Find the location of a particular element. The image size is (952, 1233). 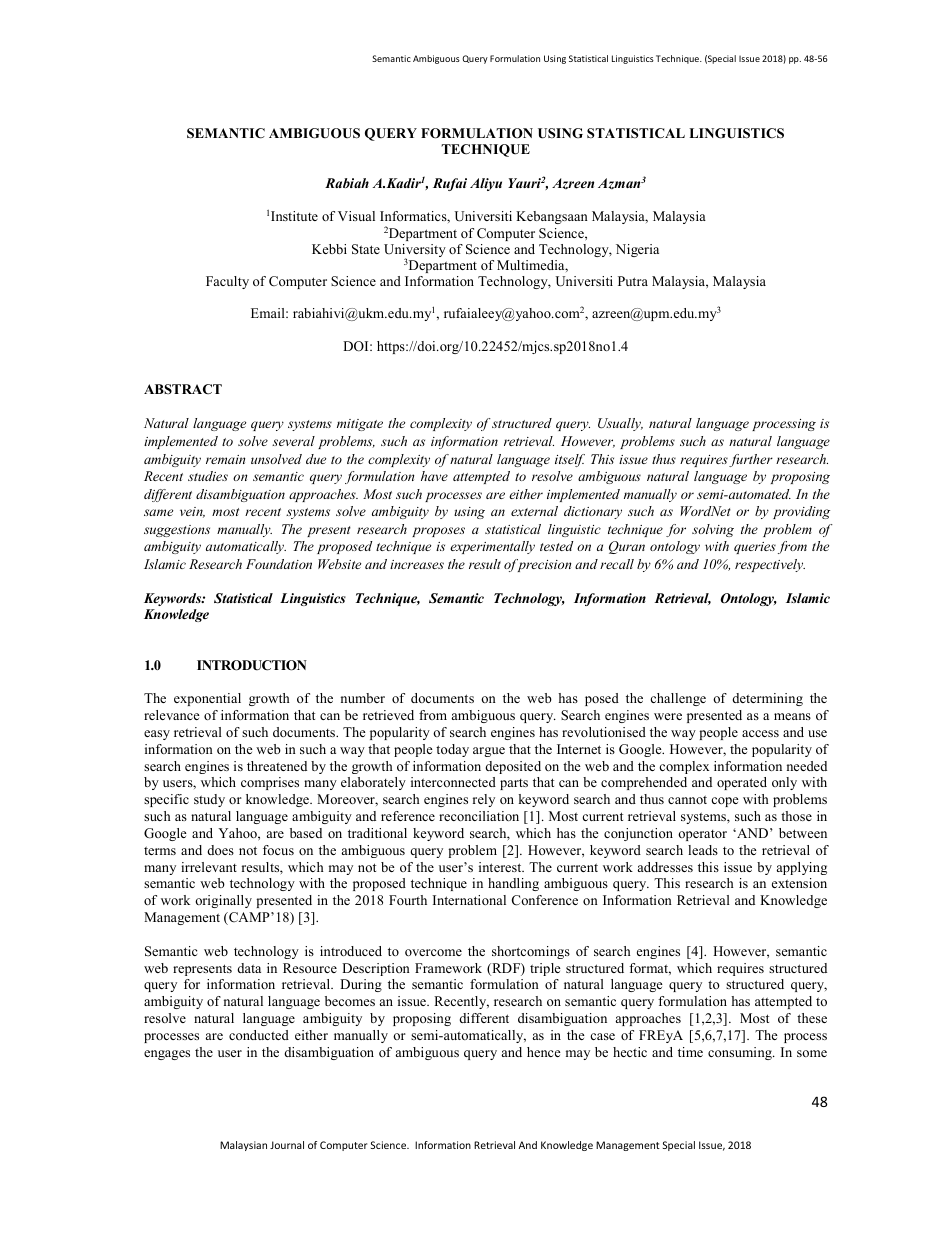

Faculty is located at coordinates (227, 282).
